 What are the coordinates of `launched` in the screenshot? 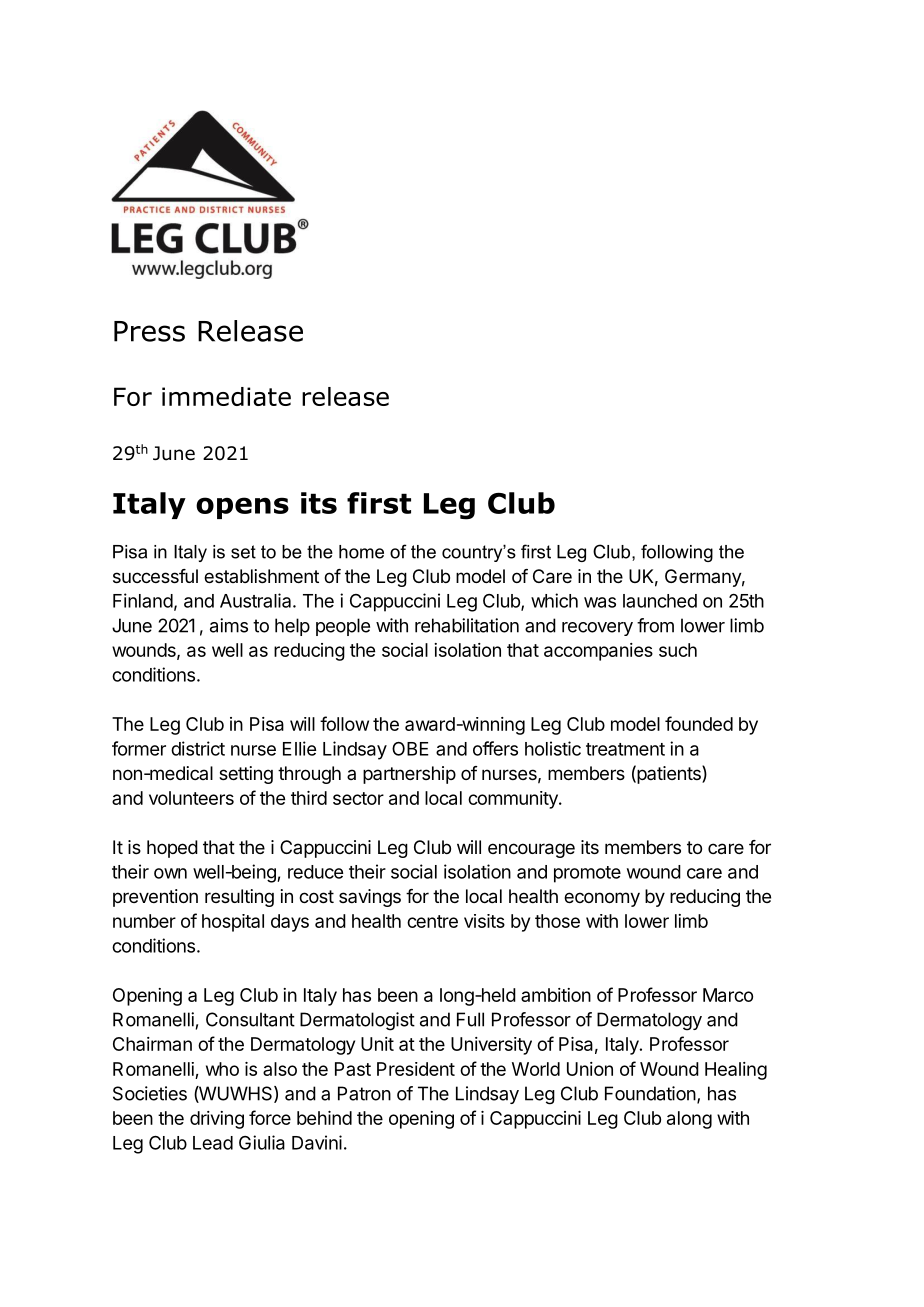 It's located at (660, 601).
